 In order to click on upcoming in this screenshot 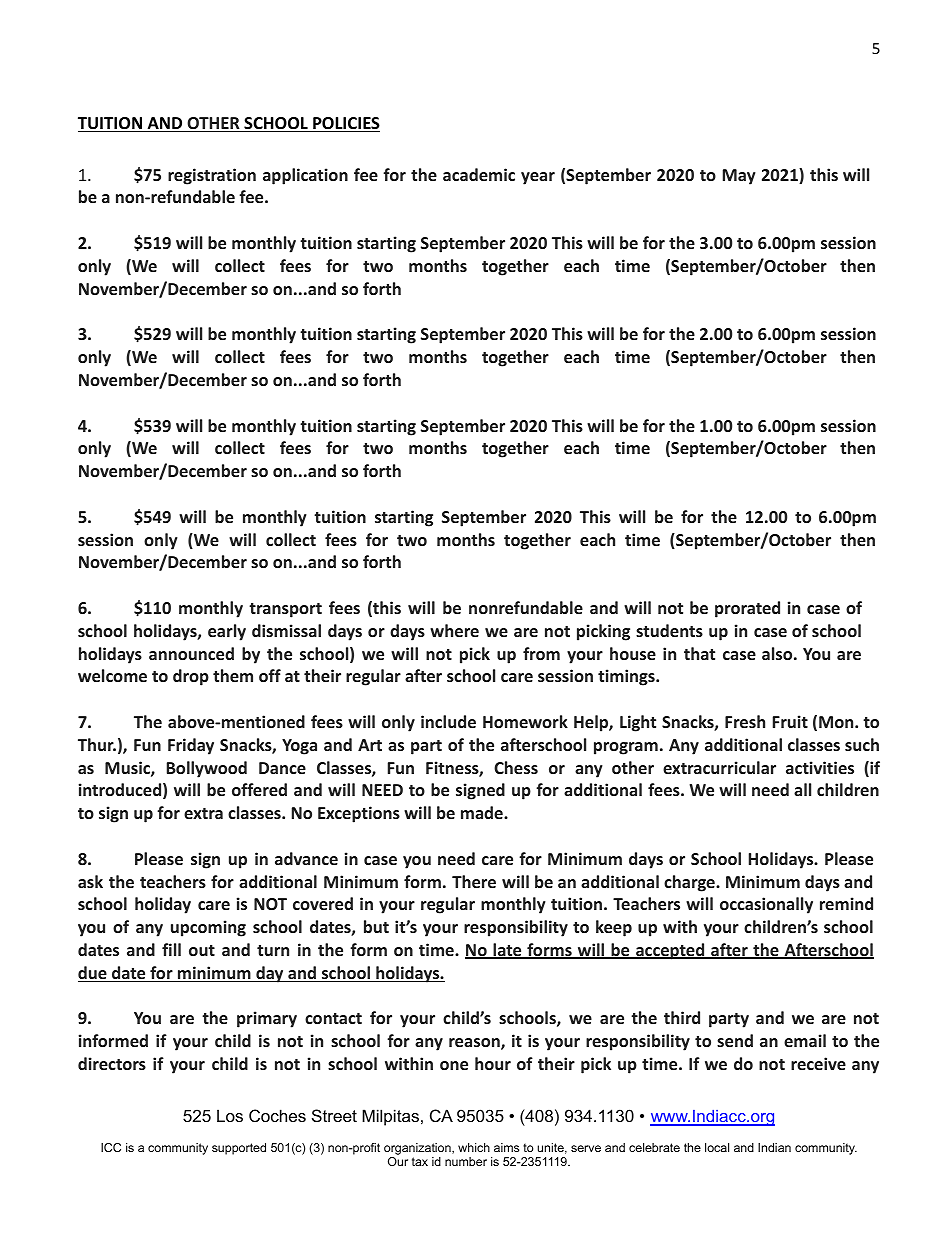, I will do `click(208, 928)`.
